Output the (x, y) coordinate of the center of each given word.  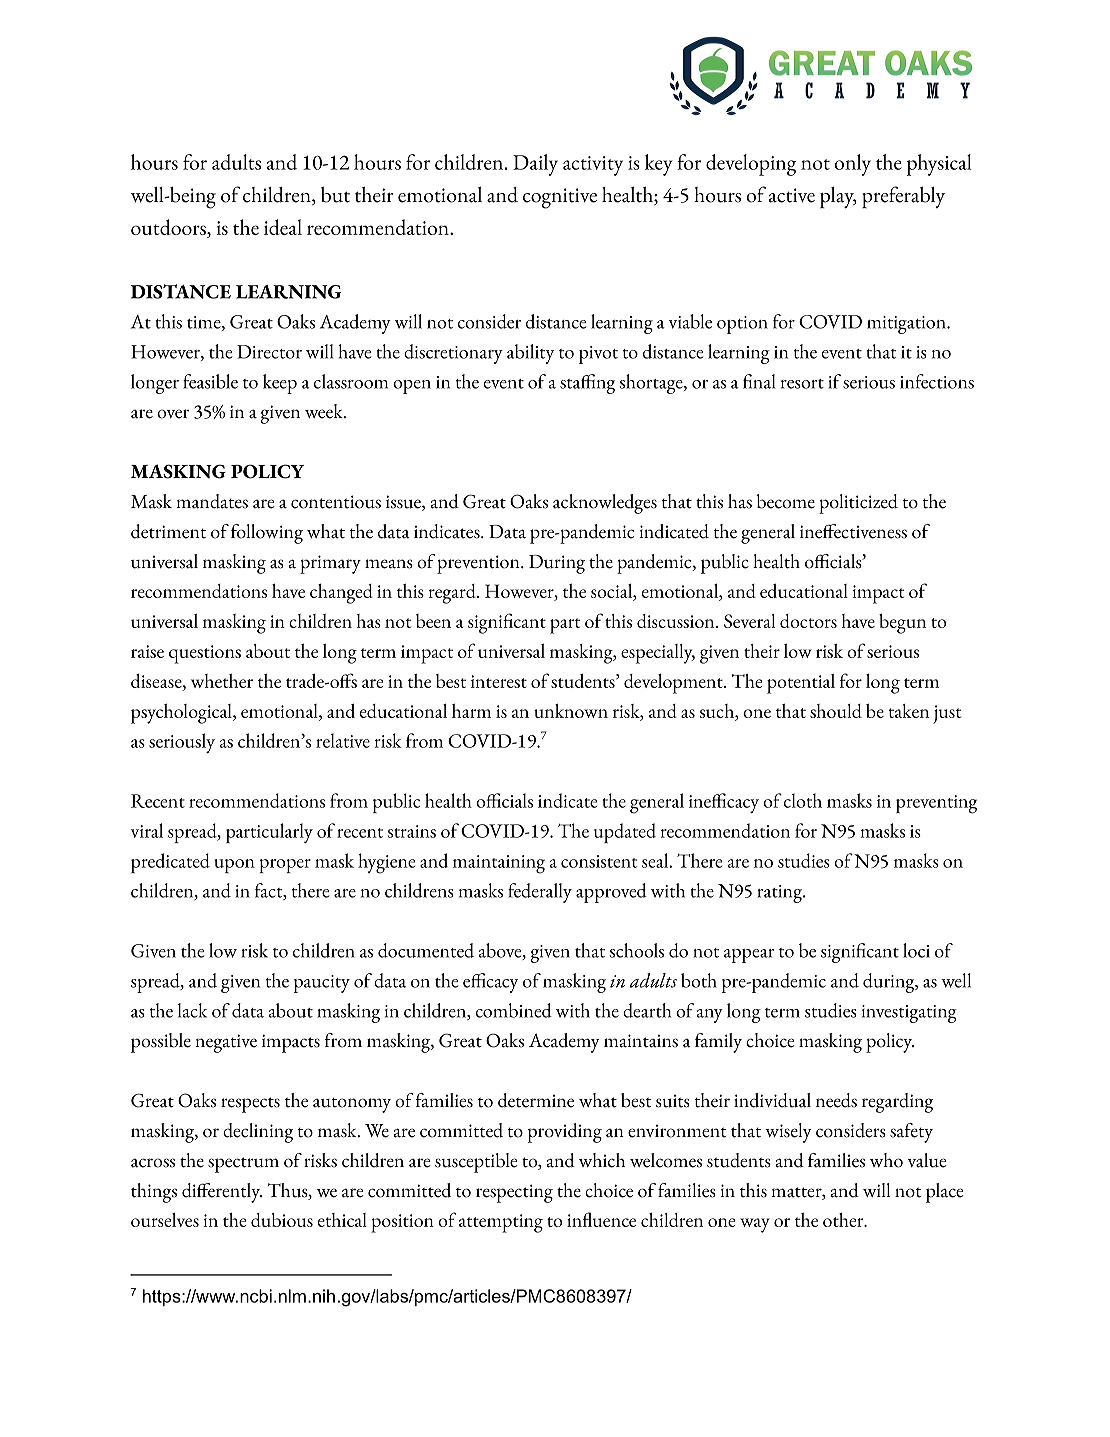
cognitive (560, 198)
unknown (571, 711)
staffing (587, 384)
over (173, 414)
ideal (283, 227)
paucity (322, 984)
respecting (514, 1193)
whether (222, 681)
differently (222, 1193)
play (838, 198)
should (836, 711)
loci (916, 950)
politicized (858, 504)
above (501, 951)
